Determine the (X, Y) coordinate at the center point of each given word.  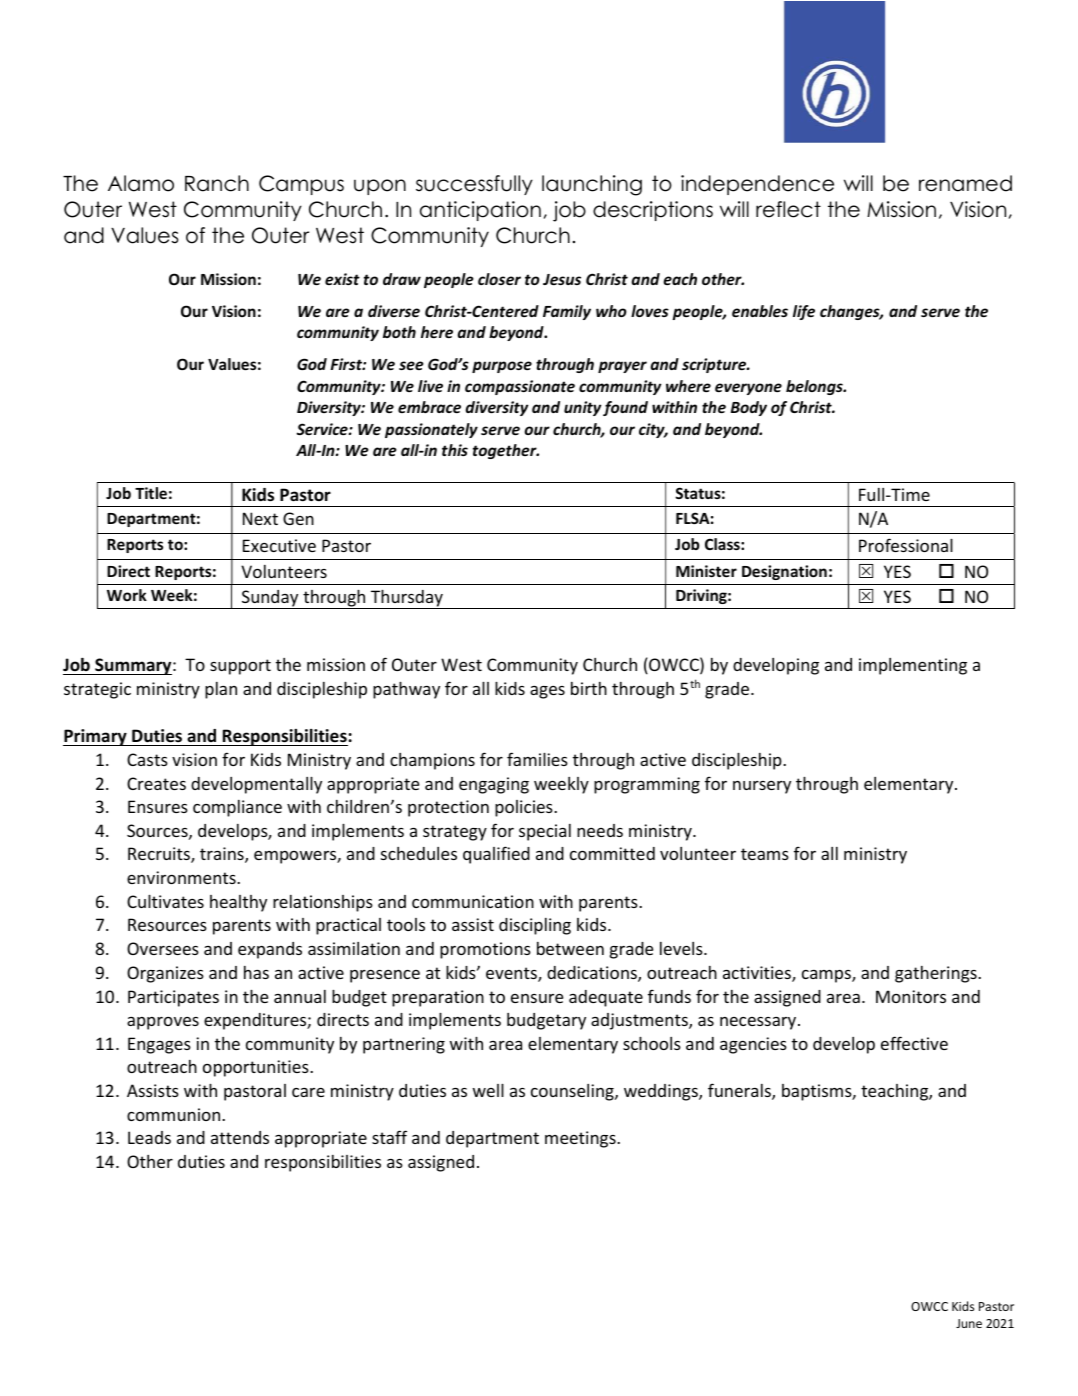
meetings (581, 1139)
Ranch (217, 183)
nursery (762, 787)
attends (240, 1137)
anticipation (480, 211)
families (537, 759)
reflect (788, 209)
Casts (147, 759)
